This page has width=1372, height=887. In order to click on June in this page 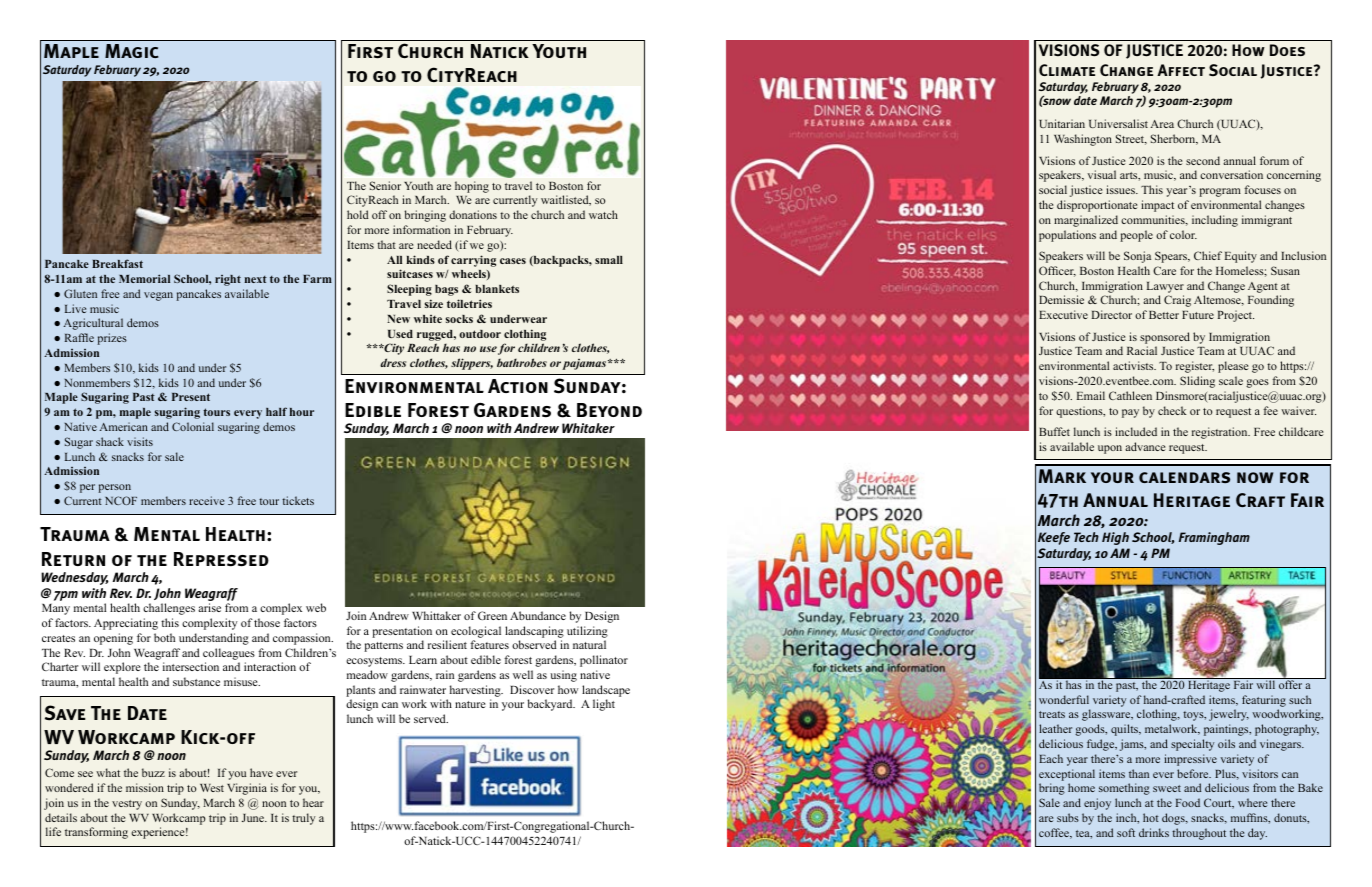, I will do `click(254, 818)`.
